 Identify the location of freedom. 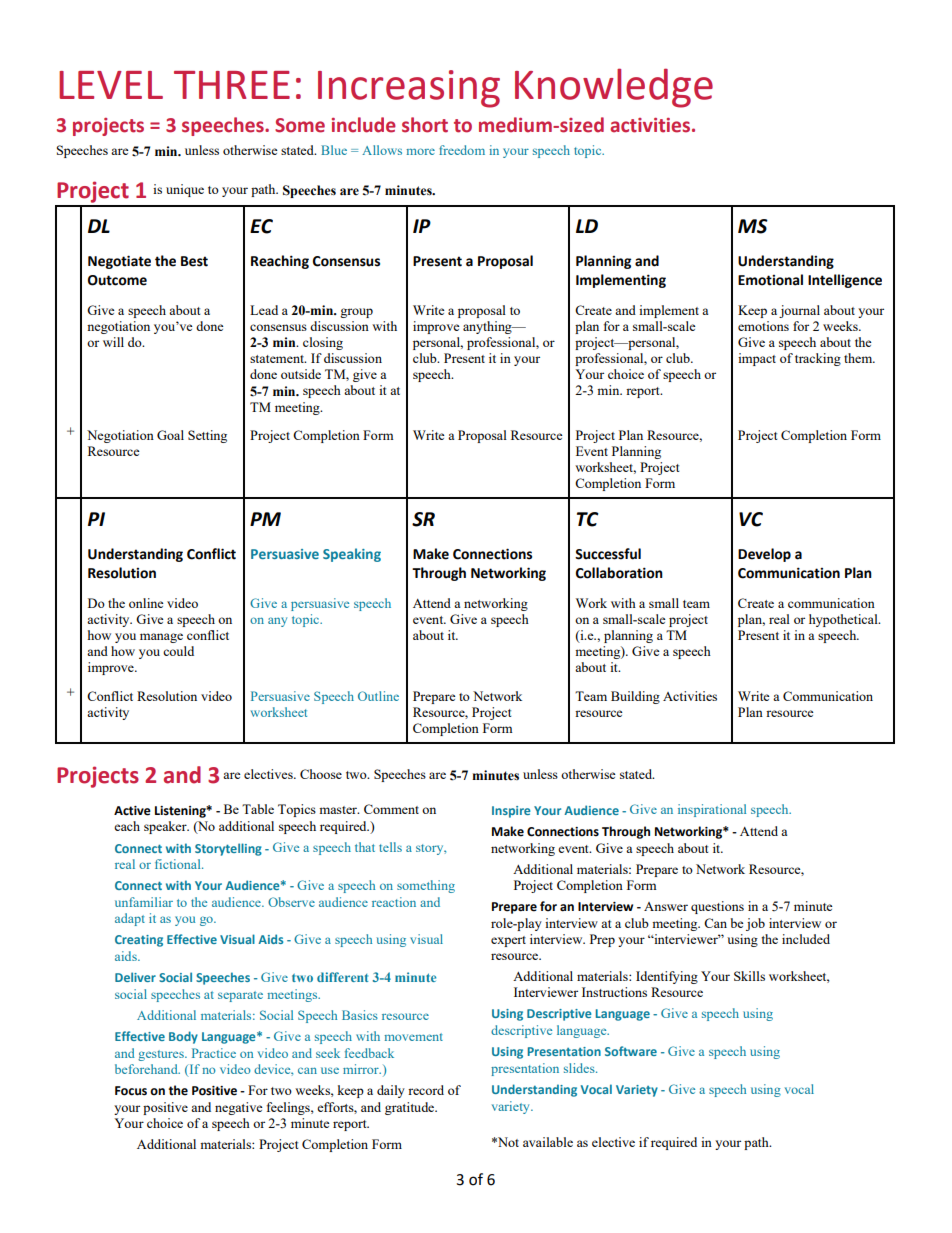
(462, 150).
